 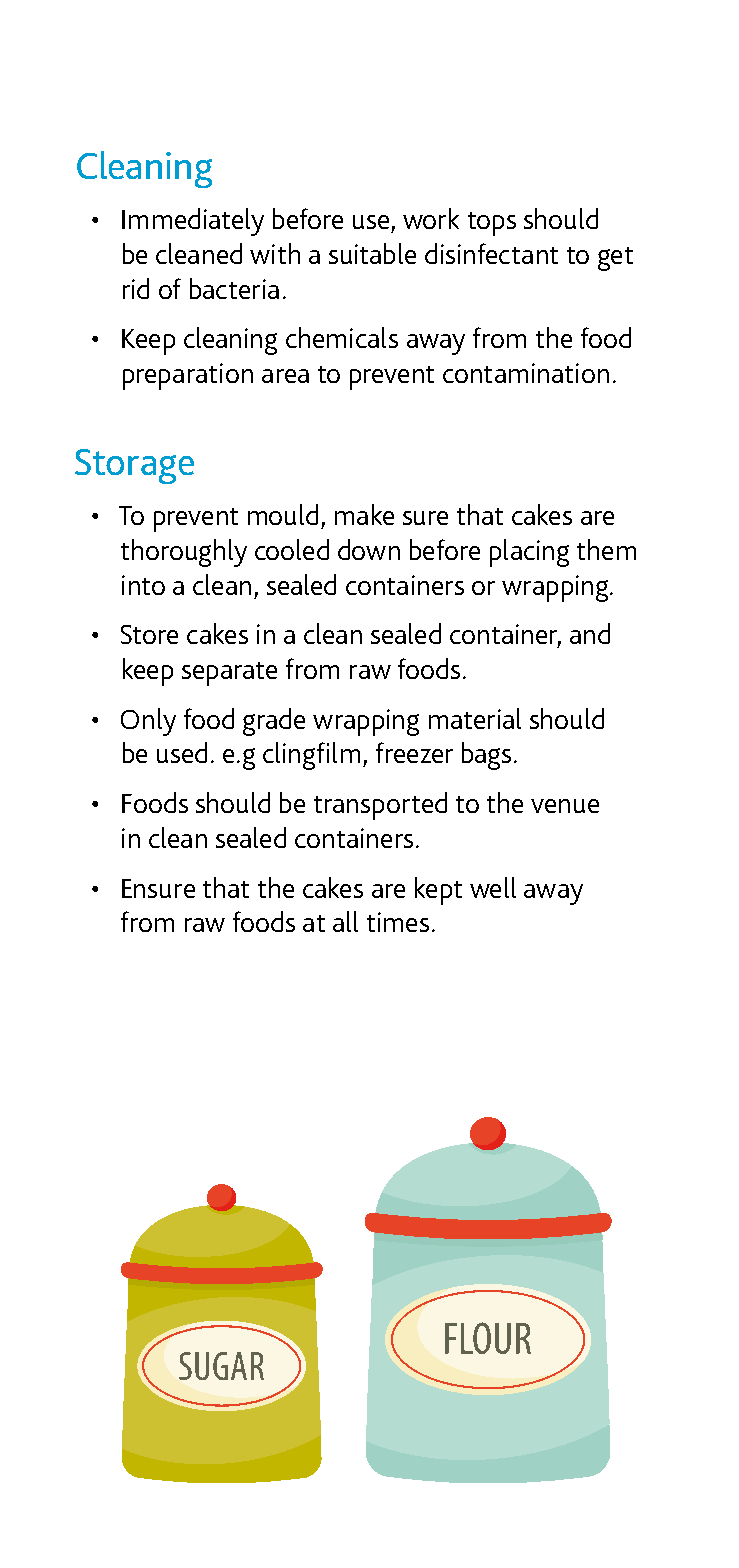 I want to click on all, so click(x=345, y=921).
